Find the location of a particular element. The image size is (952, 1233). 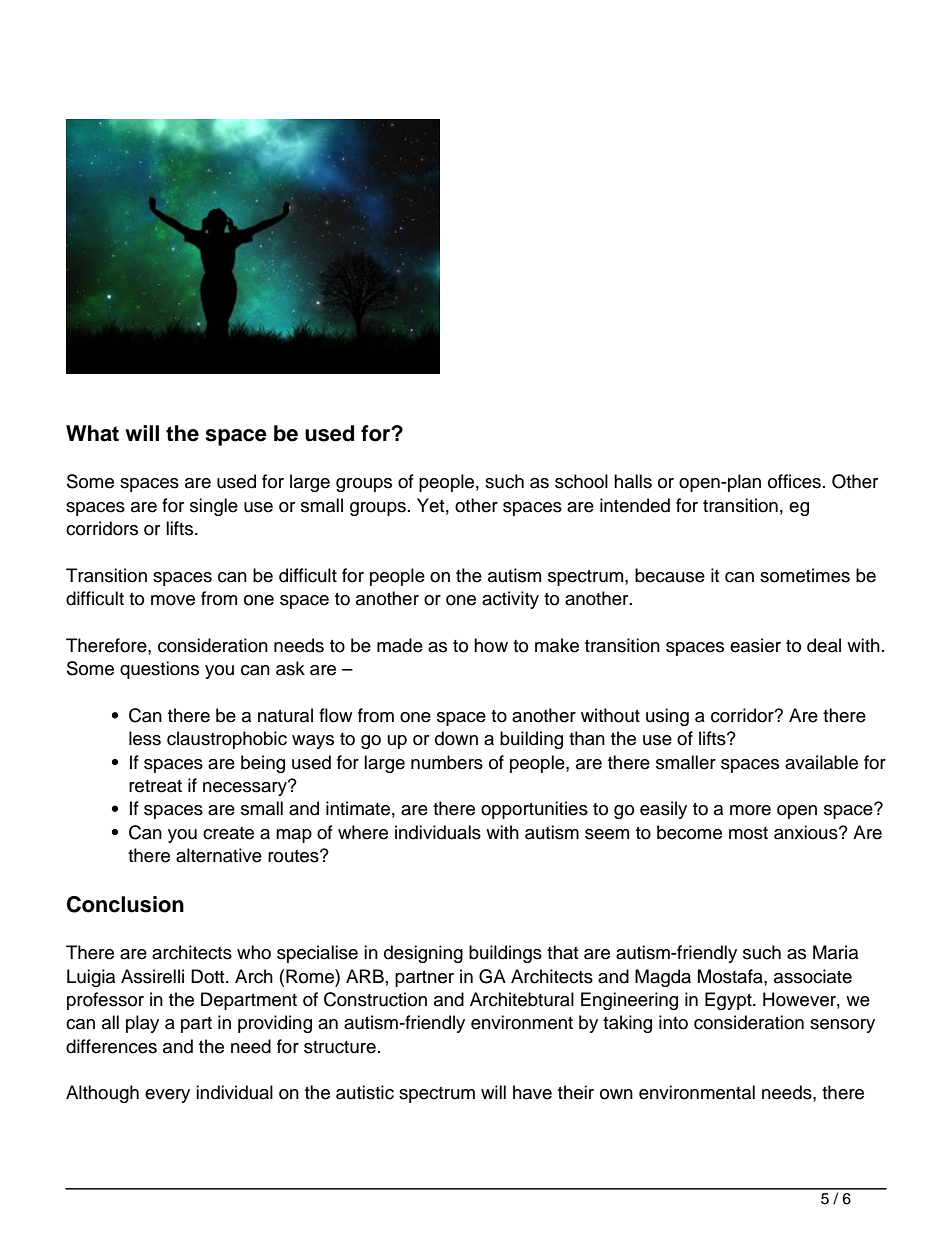

where is located at coordinates (363, 832).
